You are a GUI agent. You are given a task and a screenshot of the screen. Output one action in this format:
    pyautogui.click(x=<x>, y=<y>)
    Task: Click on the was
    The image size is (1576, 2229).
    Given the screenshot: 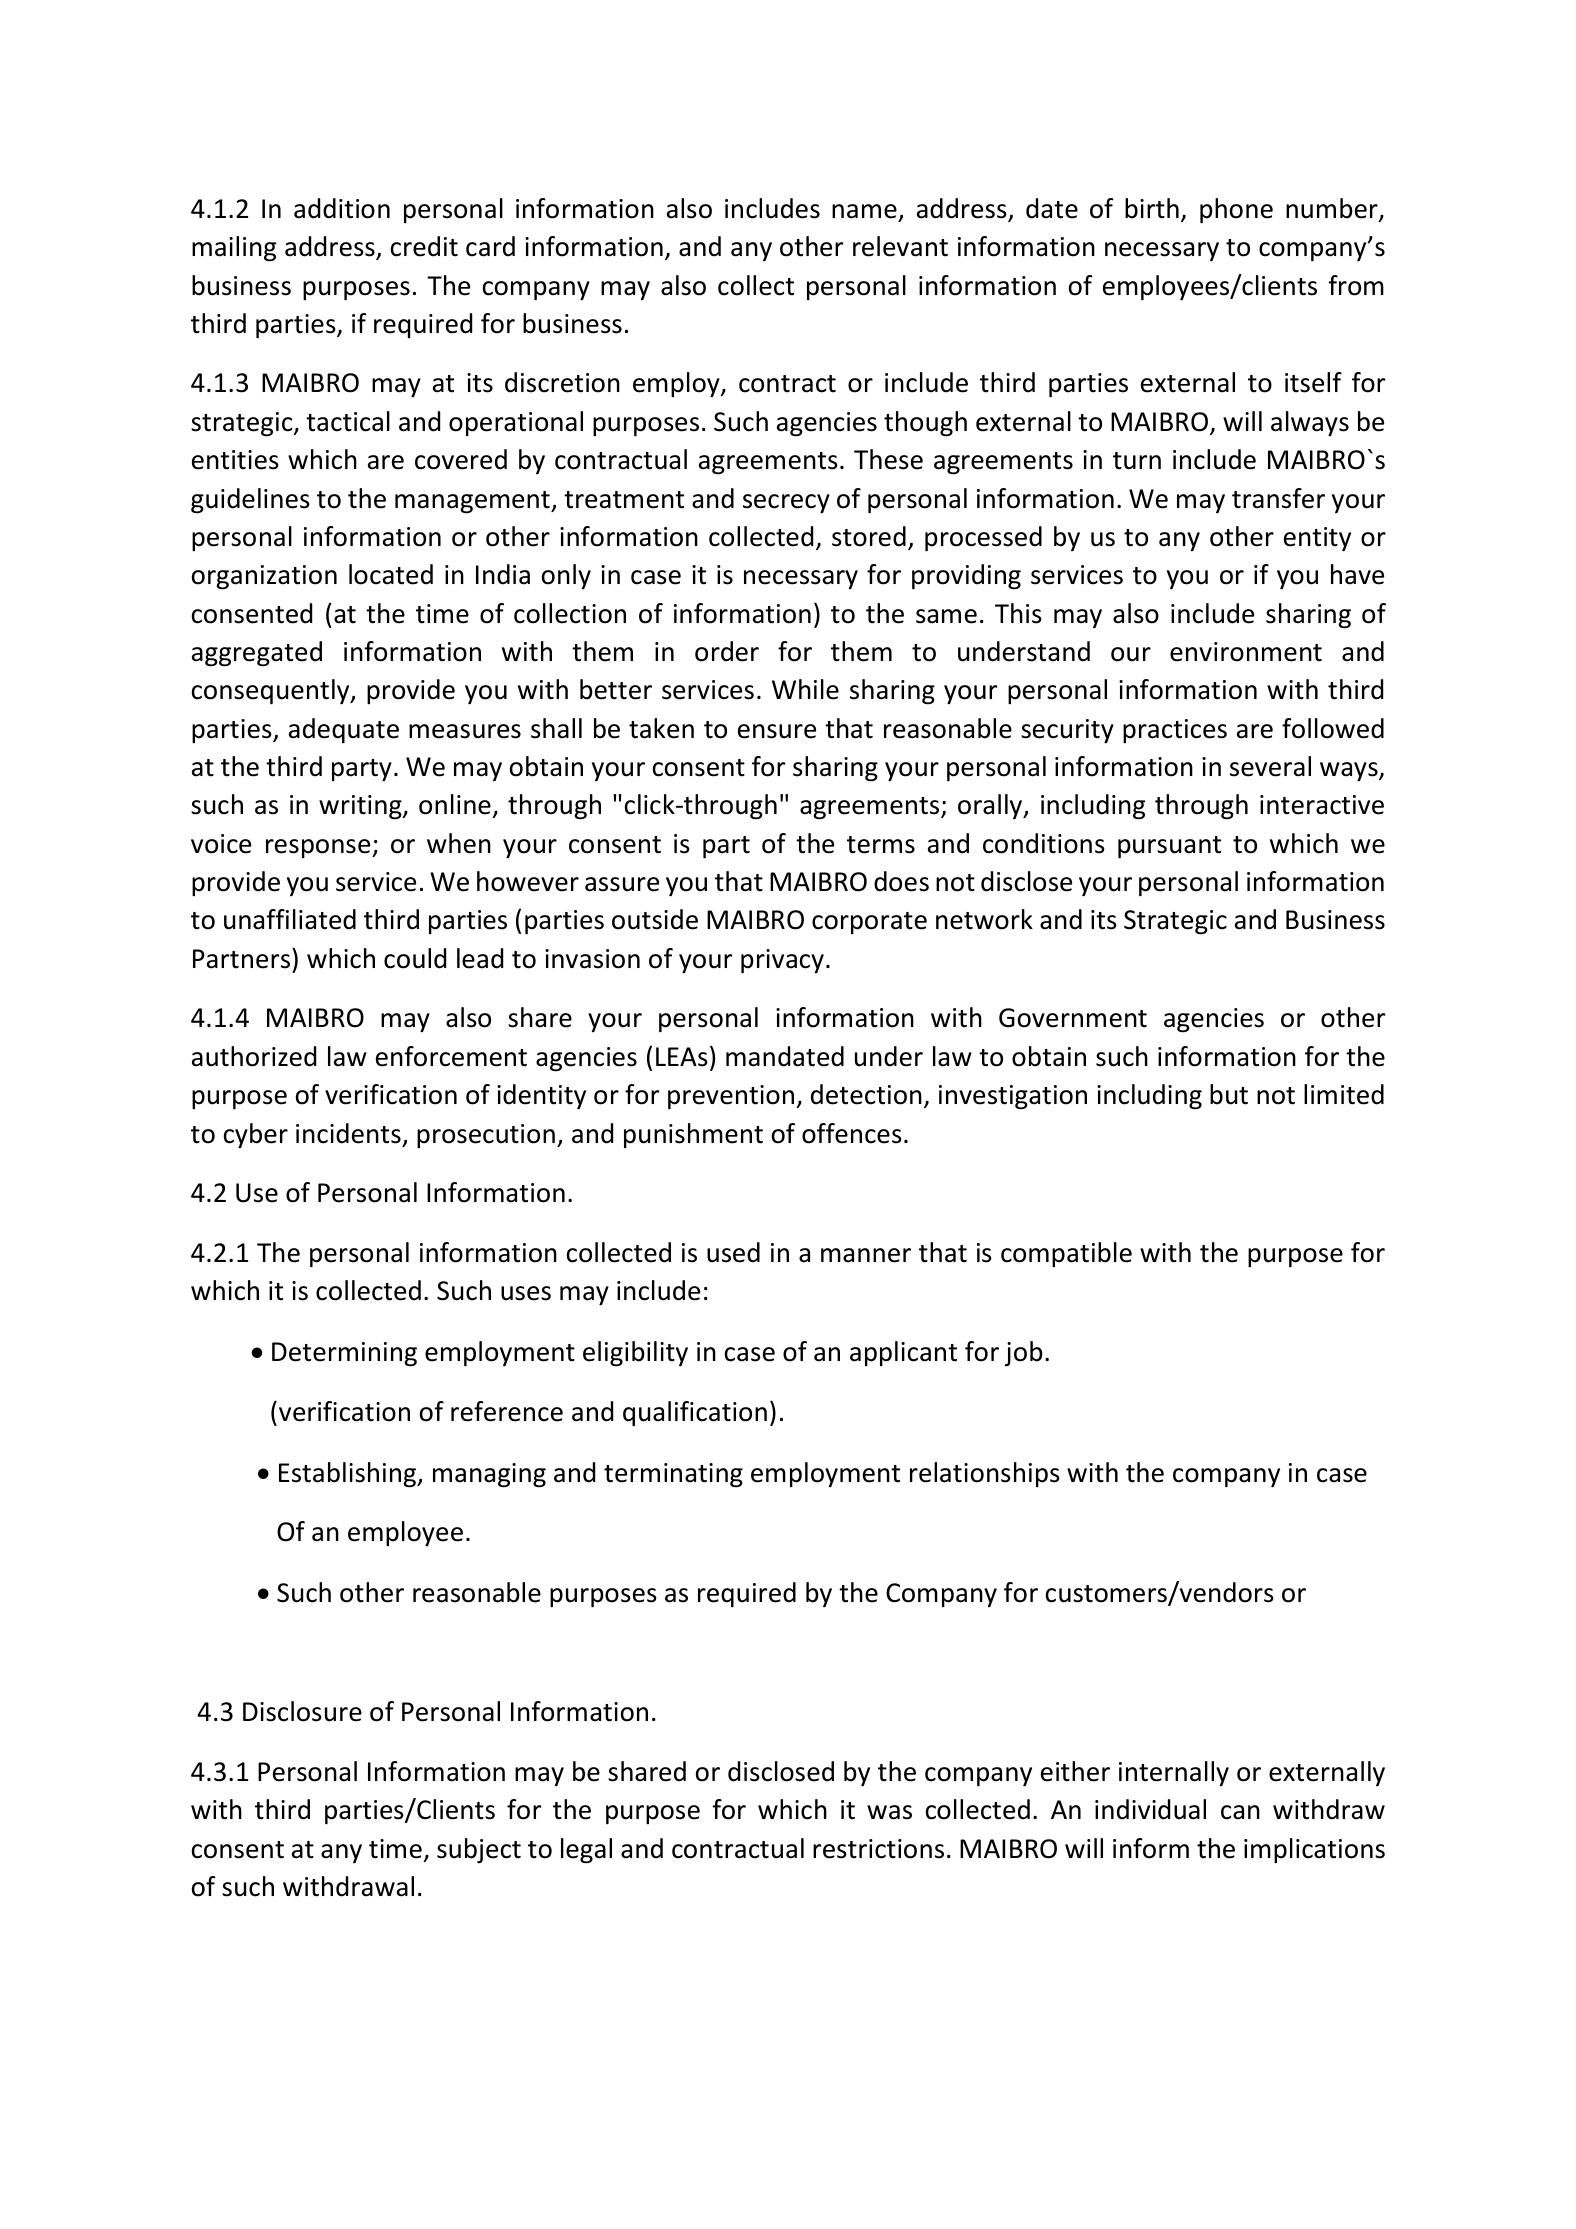 What is the action you would take?
    pyautogui.click(x=889, y=1812)
